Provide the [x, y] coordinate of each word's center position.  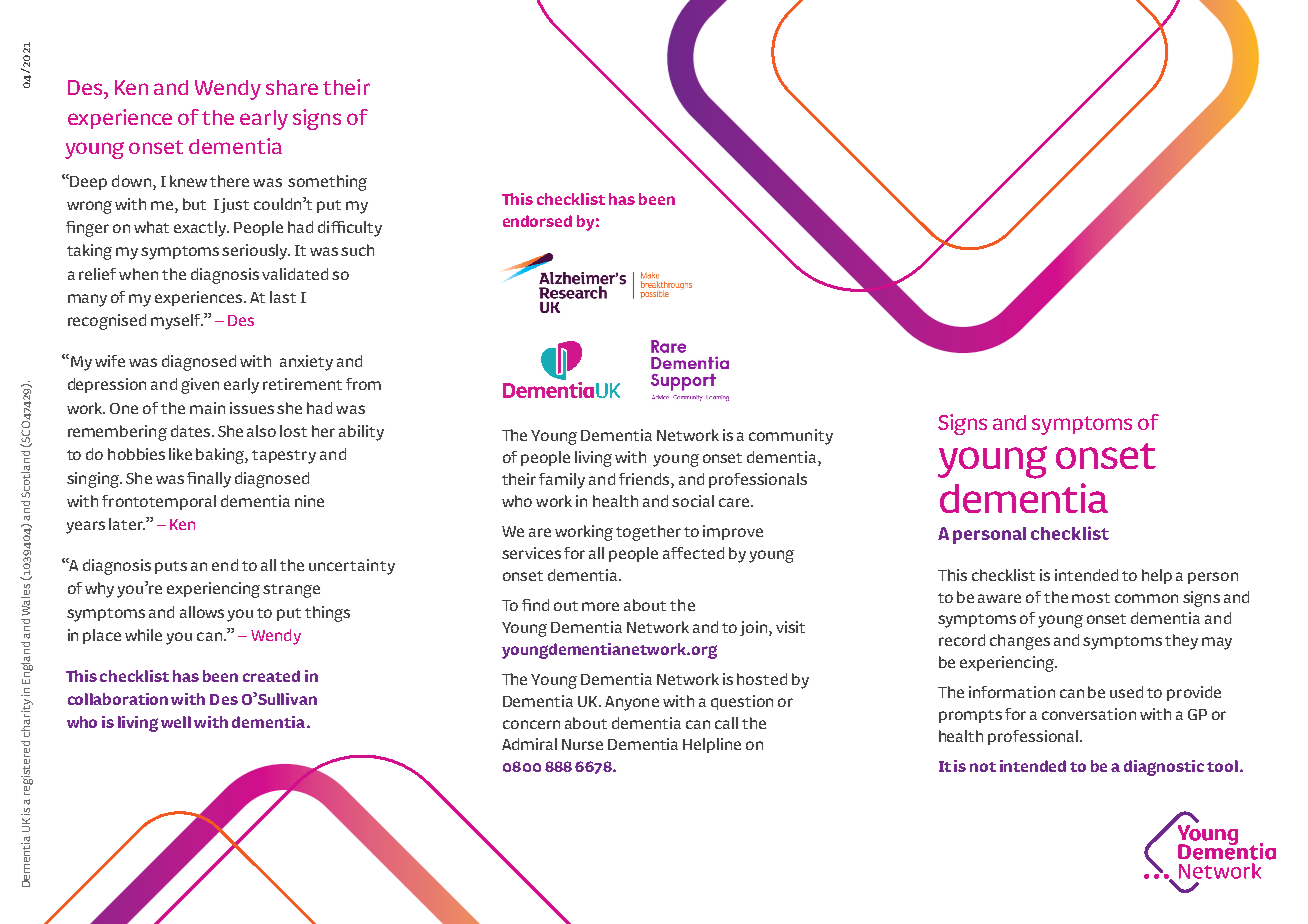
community [791, 437]
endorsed [537, 221]
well [176, 722]
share [292, 87]
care [735, 502]
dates [192, 431]
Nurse [582, 744]
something [327, 183]
